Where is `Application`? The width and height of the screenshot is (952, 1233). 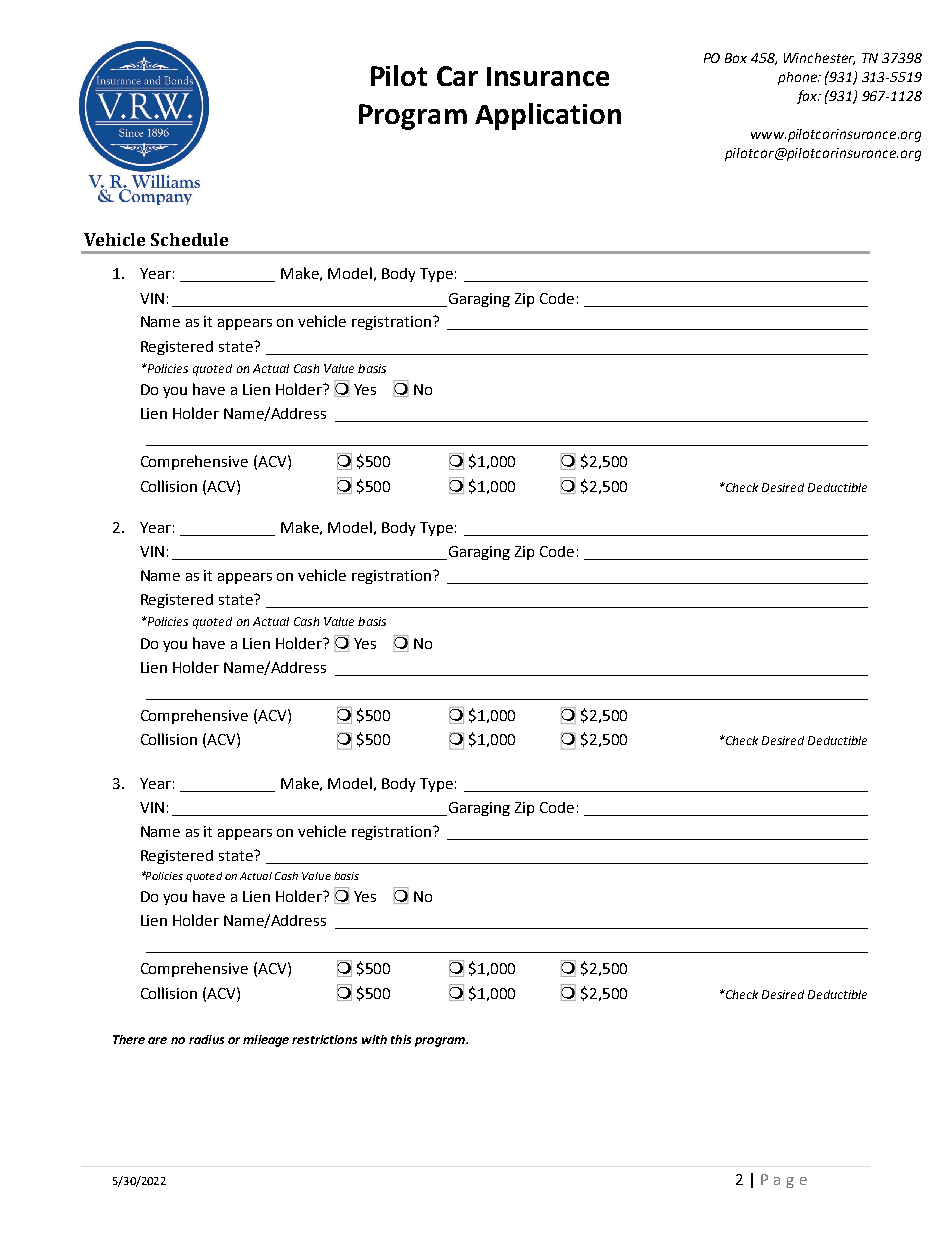 Application is located at coordinates (548, 116).
